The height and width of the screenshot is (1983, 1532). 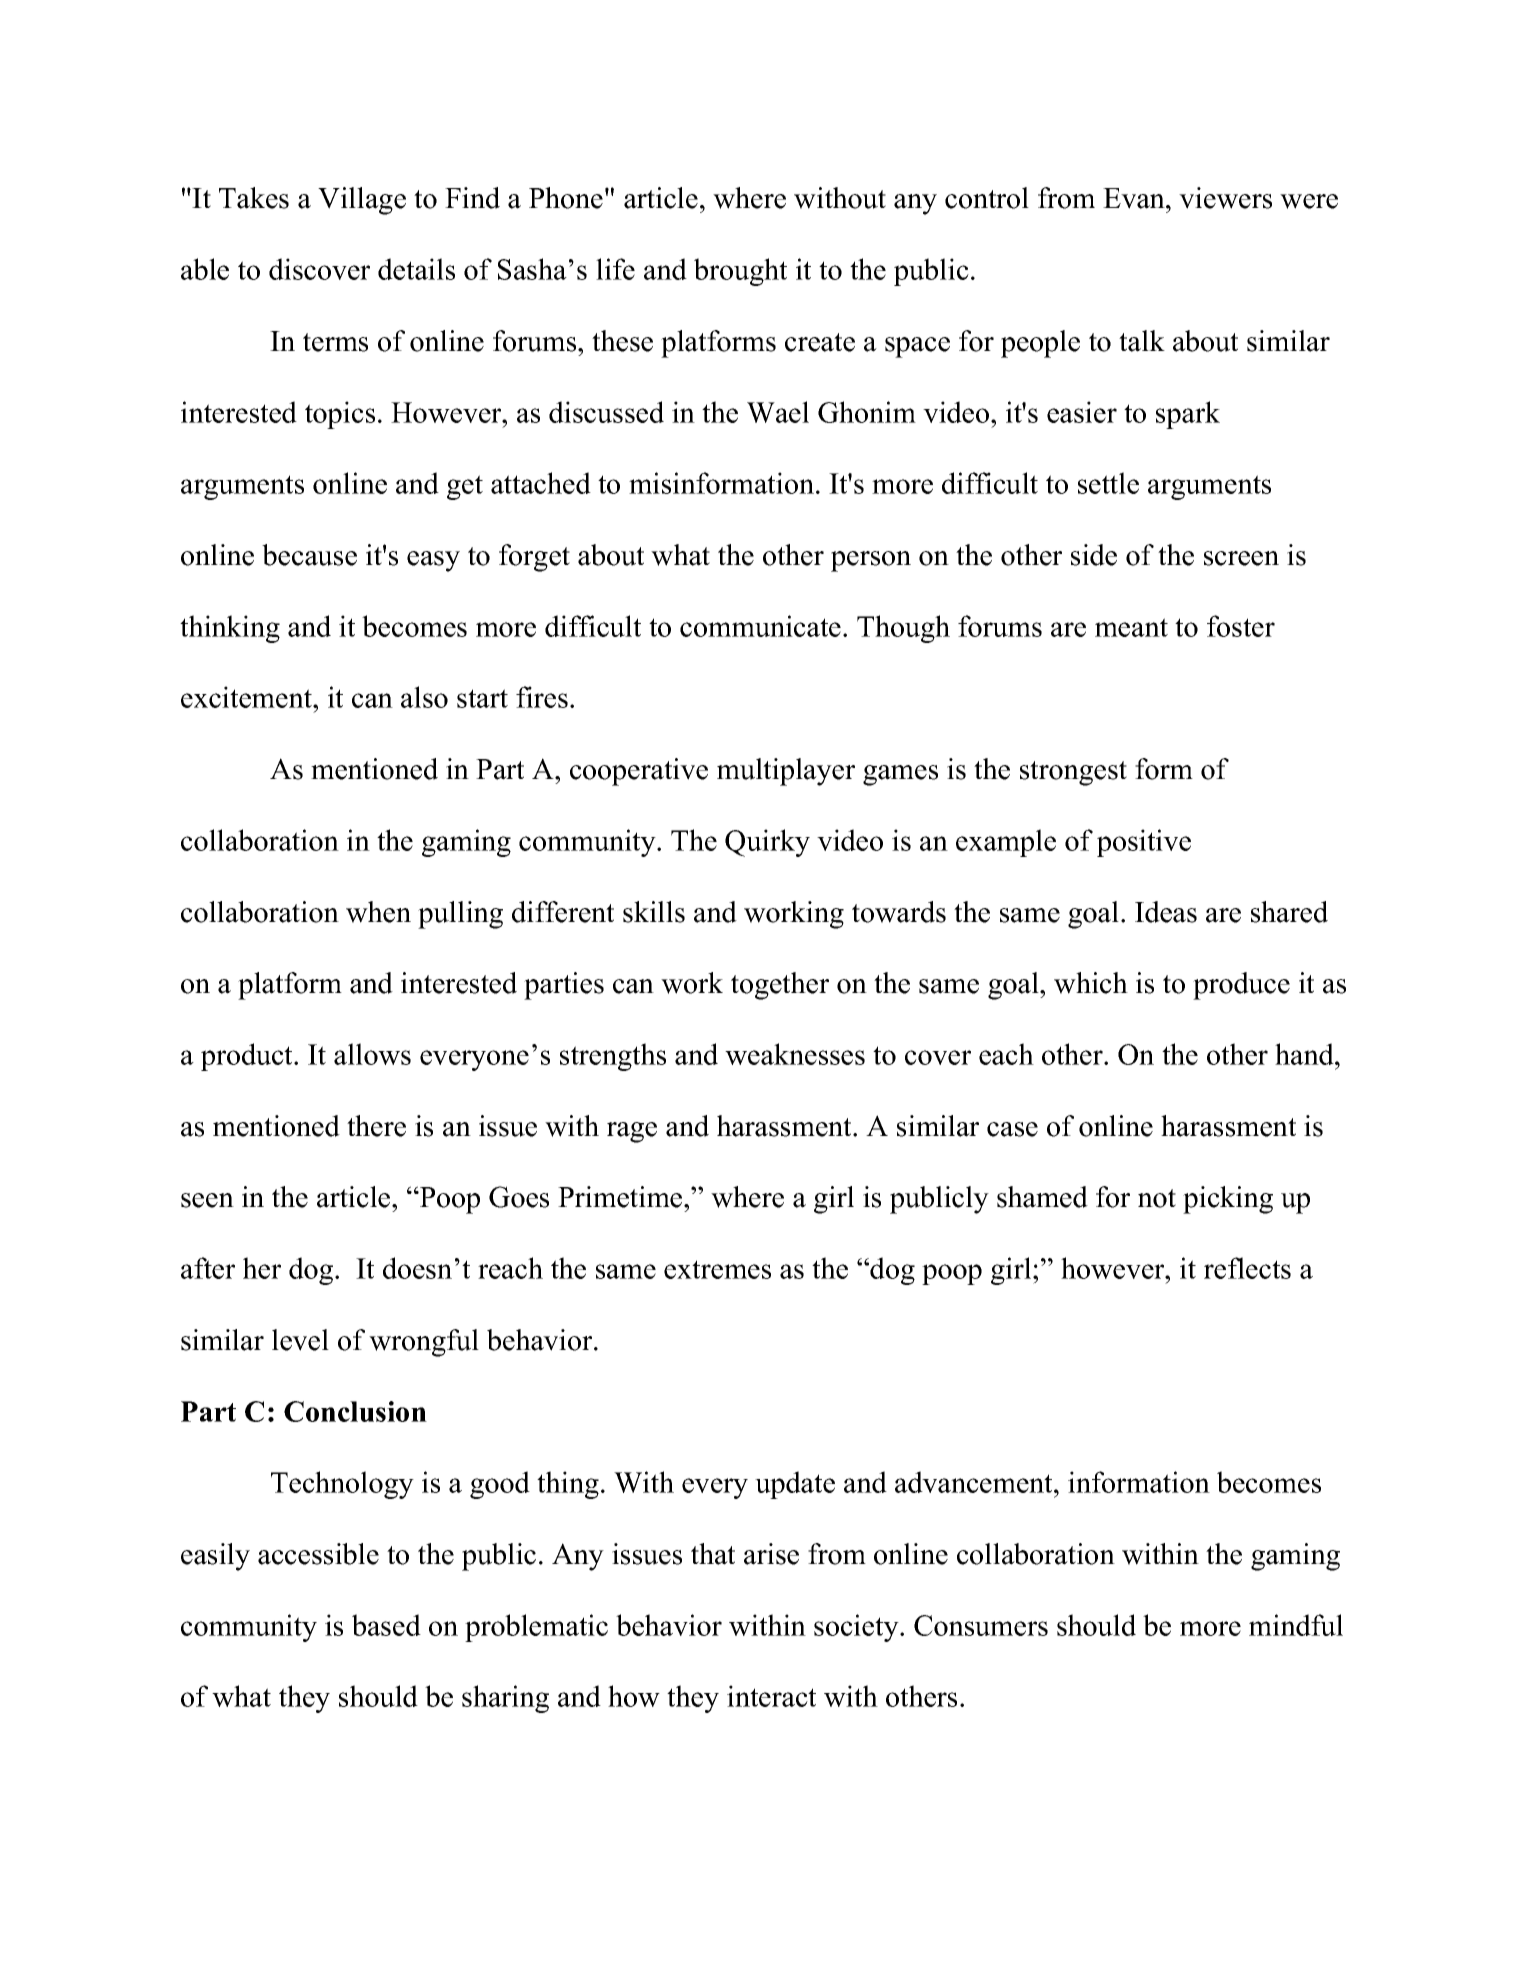 I want to click on based, so click(x=386, y=1625).
